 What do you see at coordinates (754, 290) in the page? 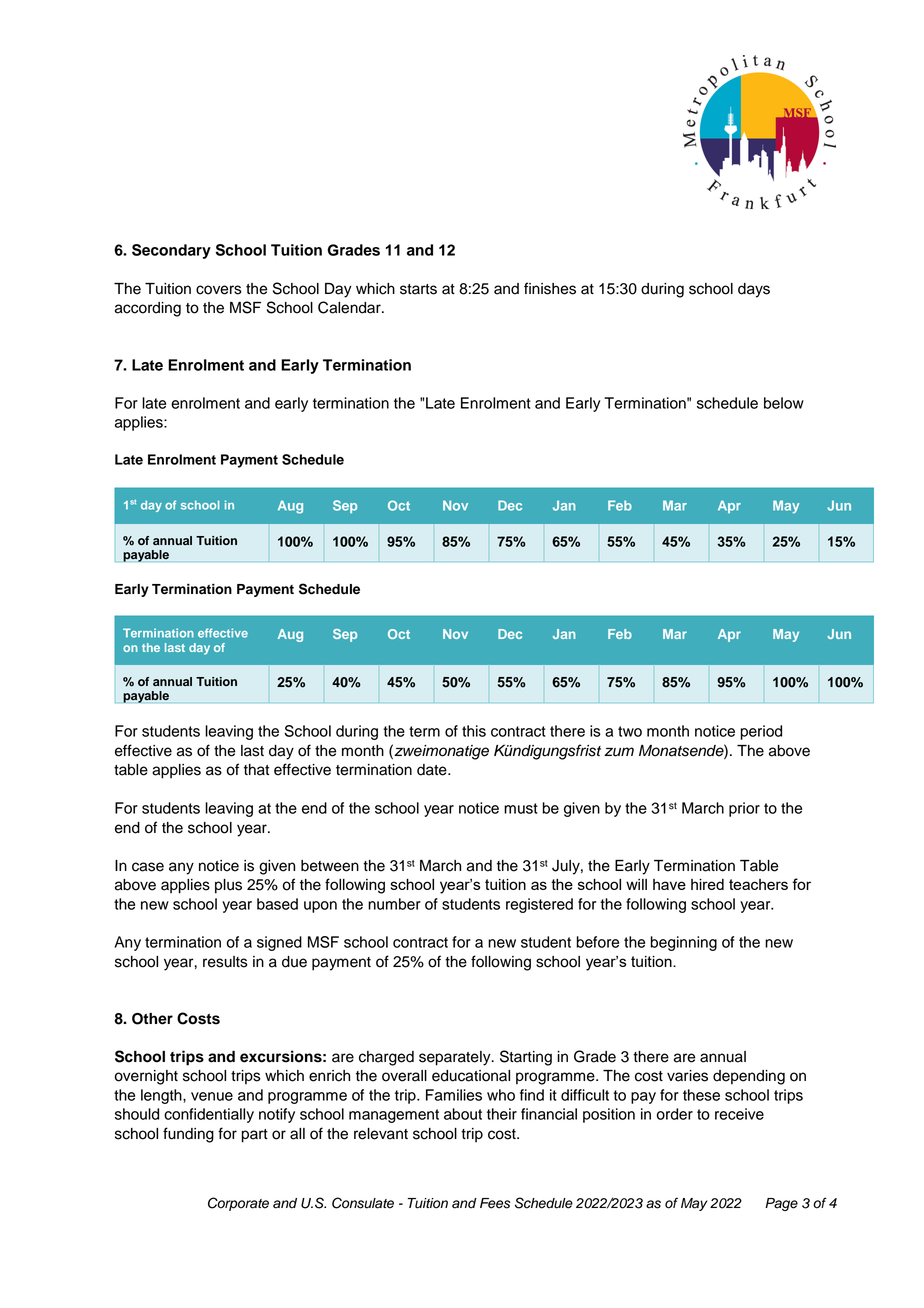
I see `days` at bounding box center [754, 290].
